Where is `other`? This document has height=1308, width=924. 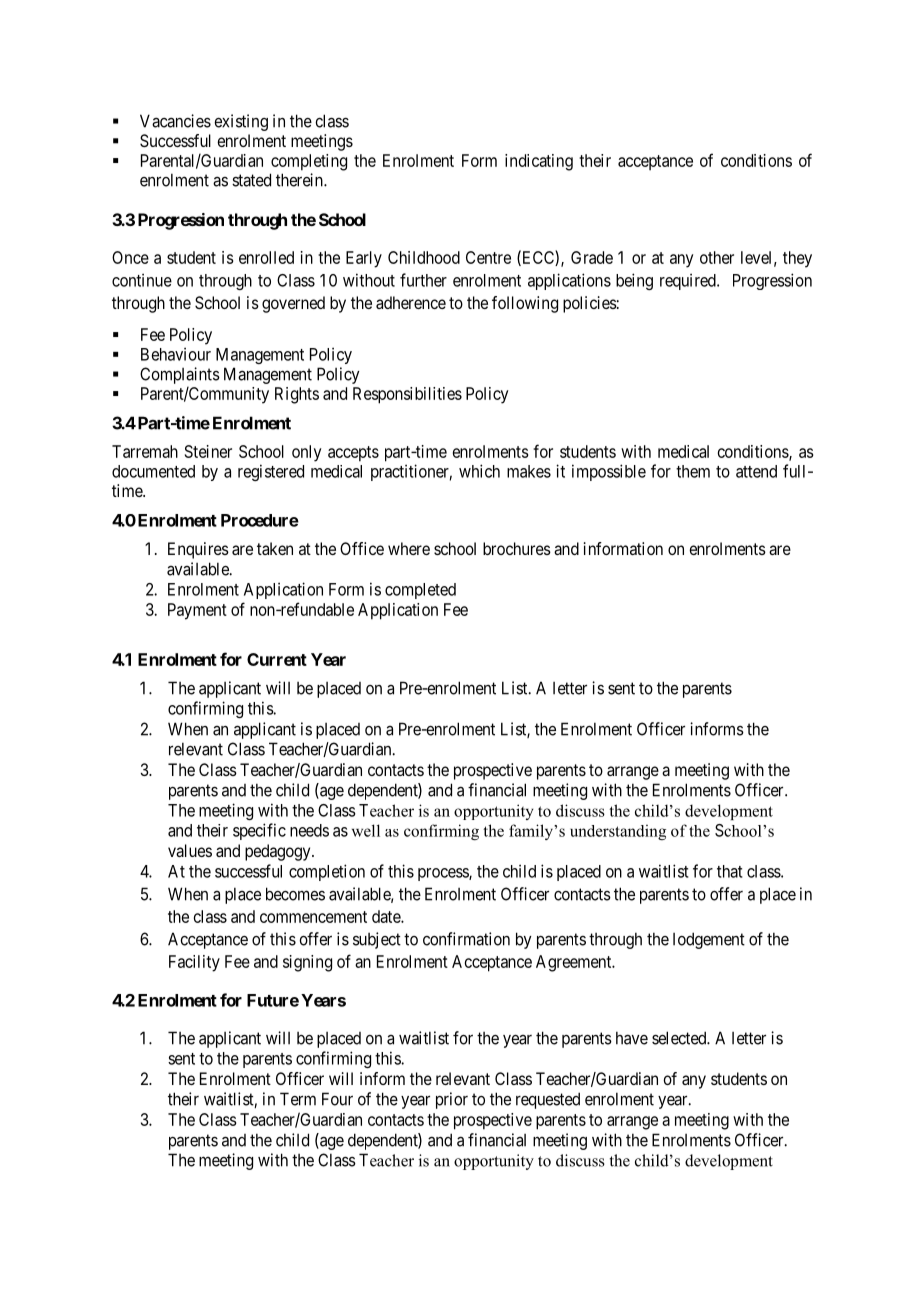
other is located at coordinates (717, 257).
